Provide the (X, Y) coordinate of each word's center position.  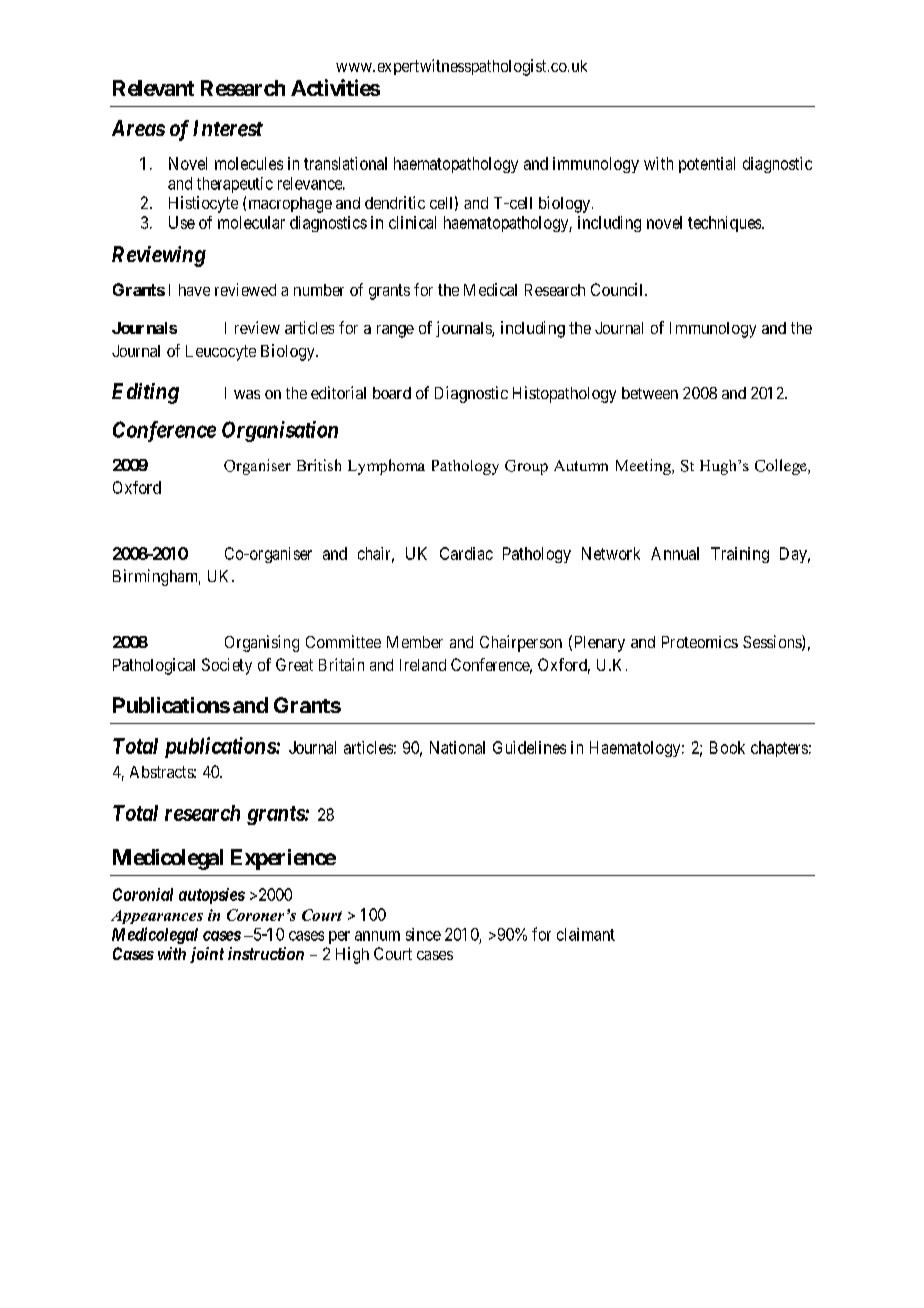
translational (345, 163)
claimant (586, 934)
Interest (228, 128)
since (423, 934)
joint (207, 955)
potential (707, 165)
